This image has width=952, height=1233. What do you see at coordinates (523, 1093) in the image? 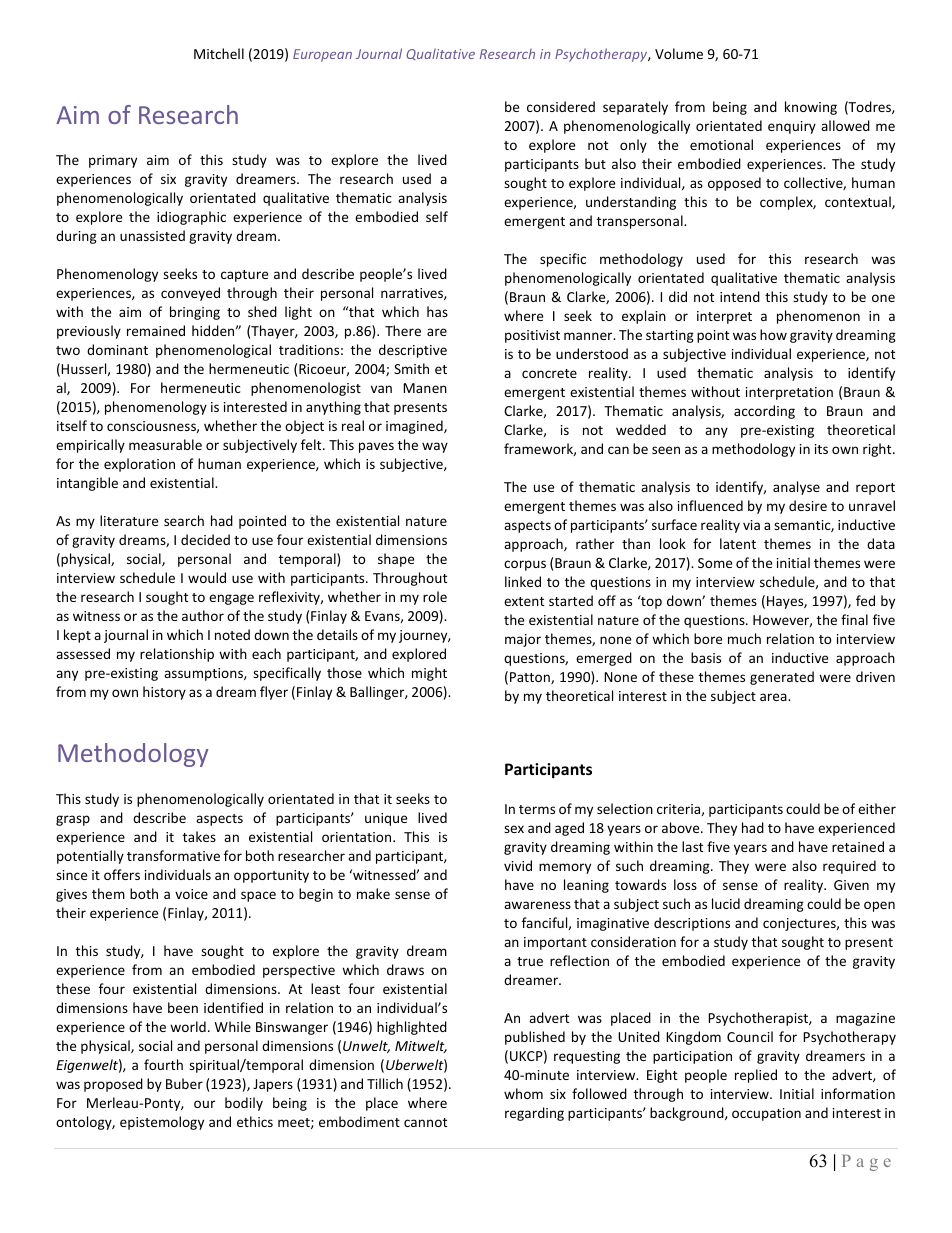
I see `whom` at bounding box center [523, 1093].
